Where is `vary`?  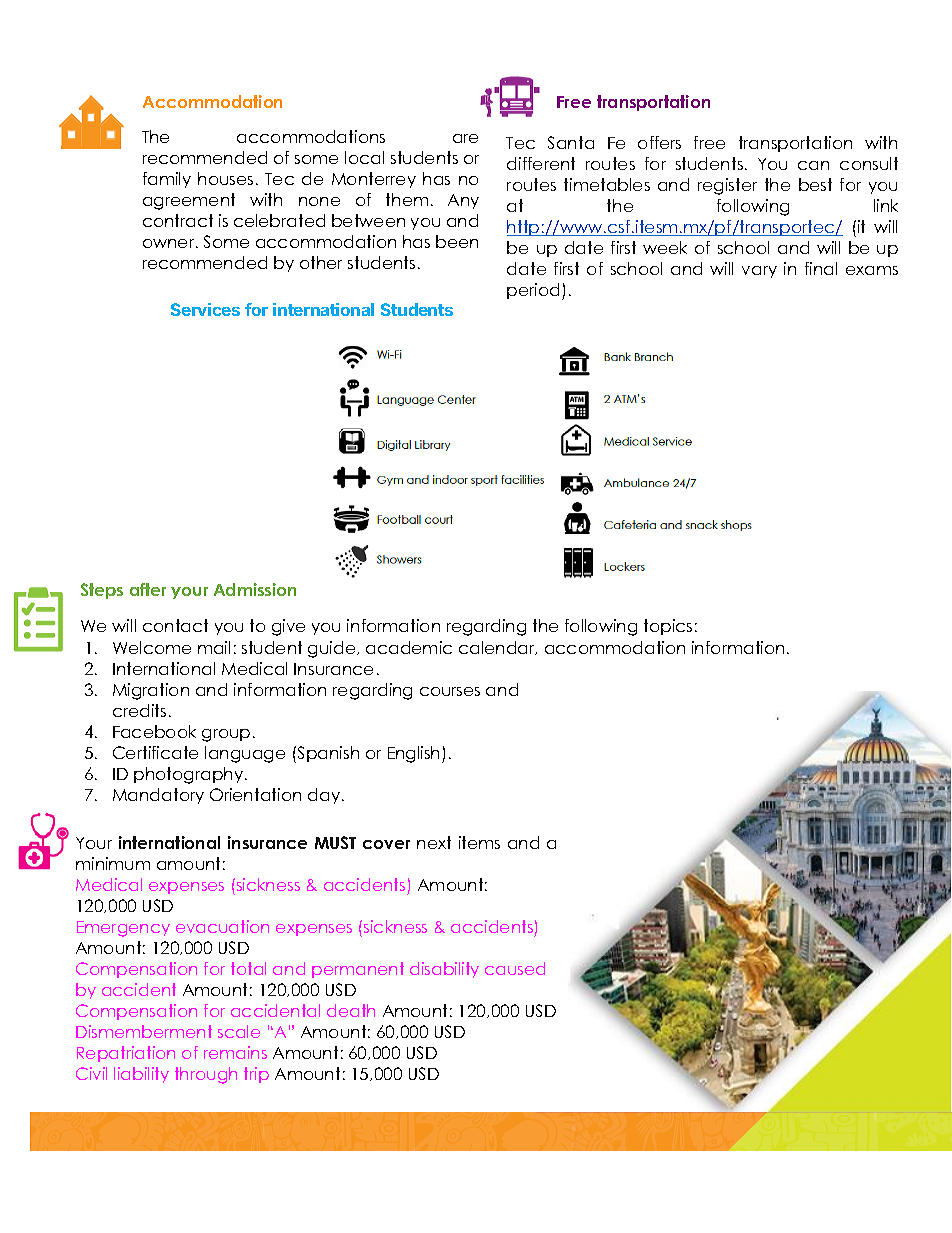
vary is located at coordinates (759, 272).
